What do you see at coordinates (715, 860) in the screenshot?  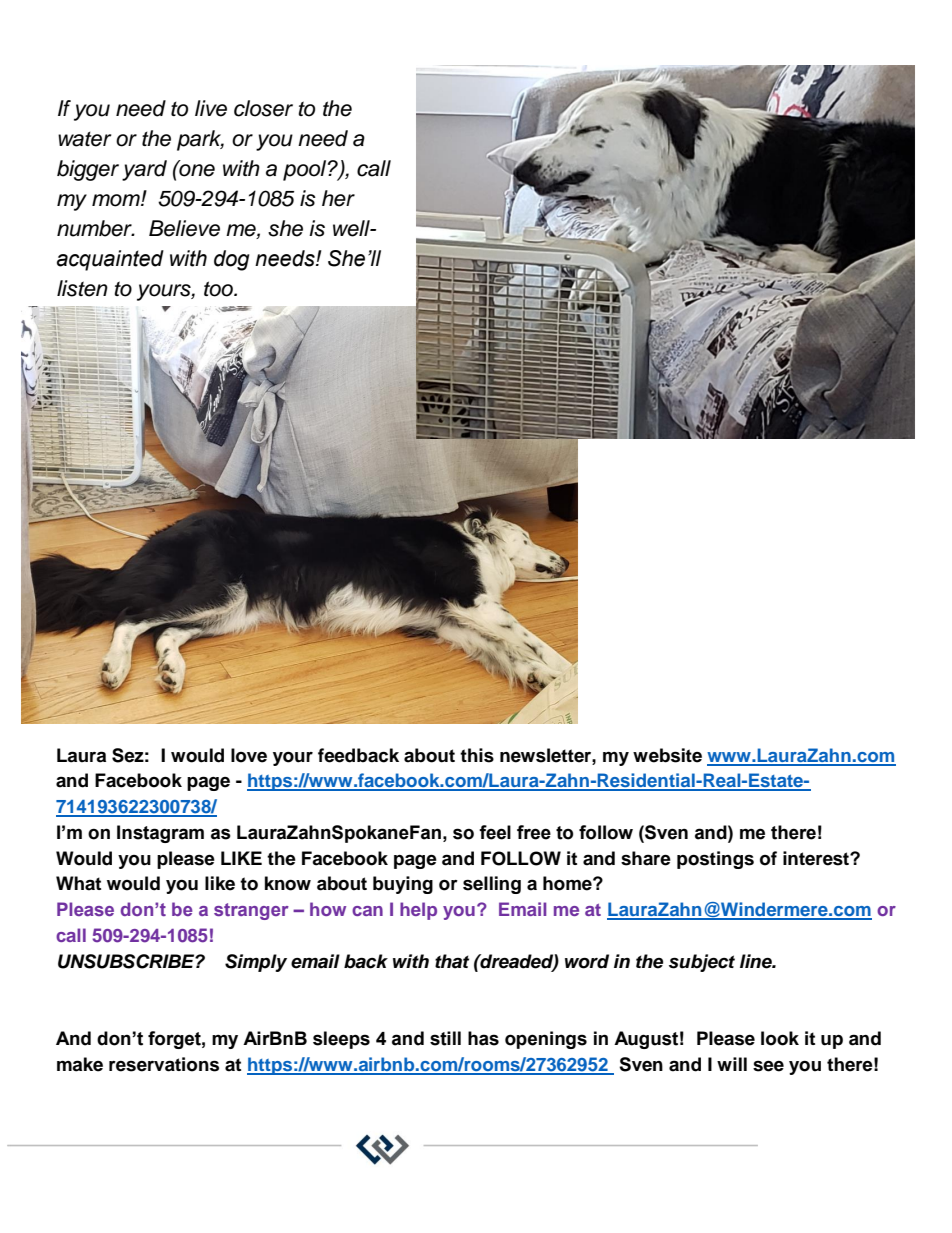 I see `postings` at bounding box center [715, 860].
